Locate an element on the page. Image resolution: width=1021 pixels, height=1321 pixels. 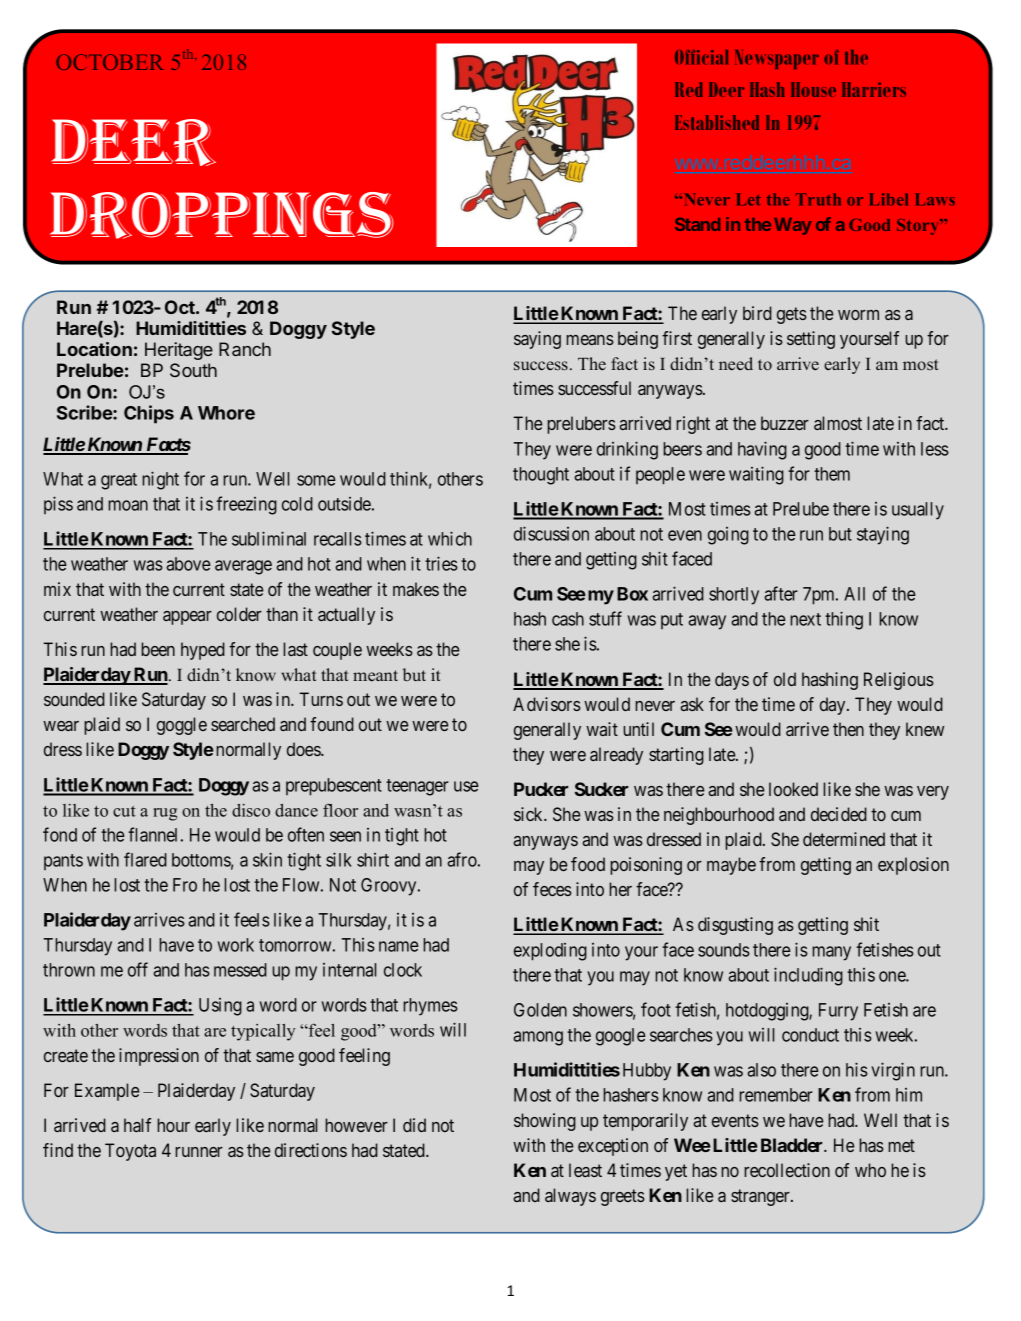
them is located at coordinates (832, 474).
